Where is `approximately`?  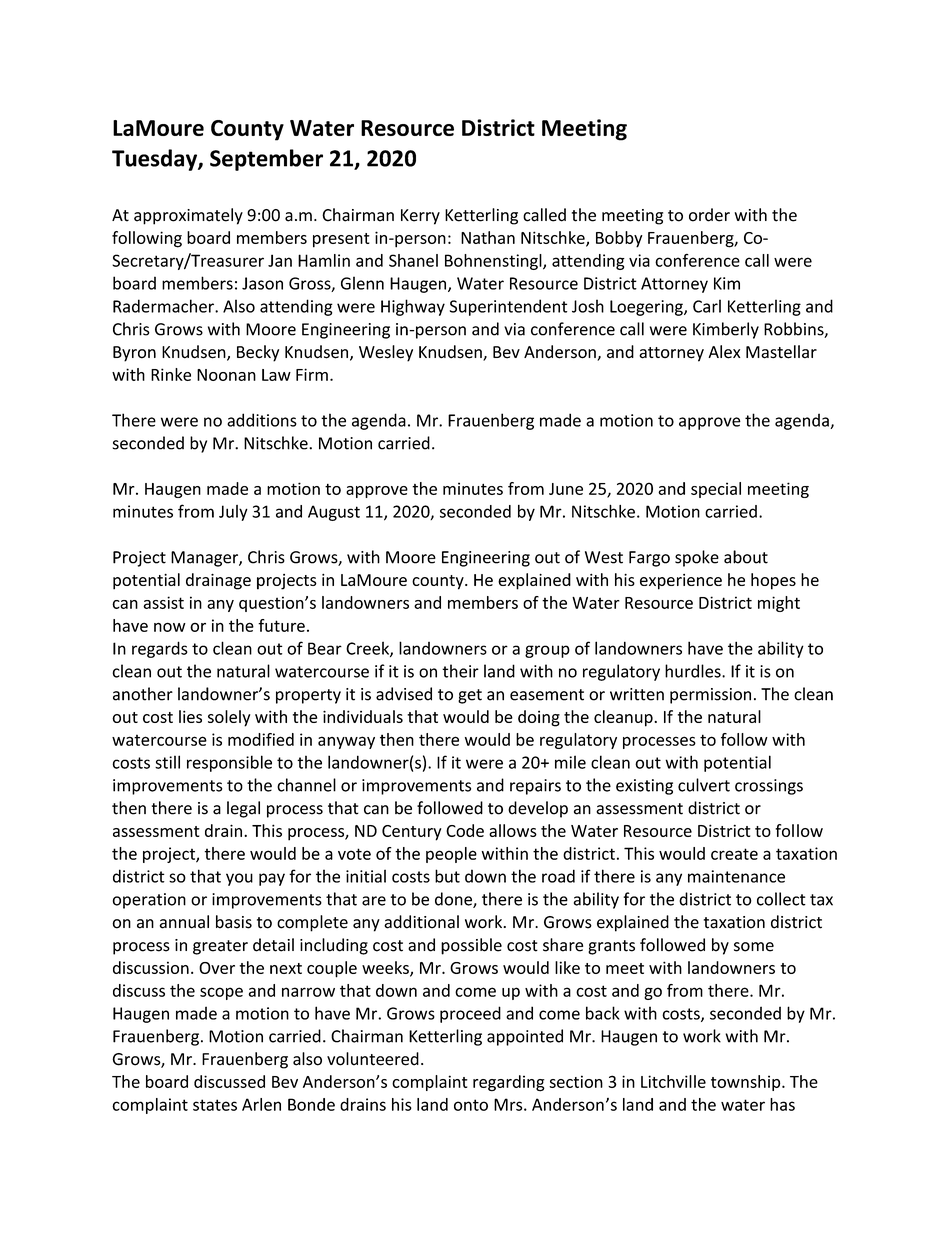
approximately is located at coordinates (188, 216).
